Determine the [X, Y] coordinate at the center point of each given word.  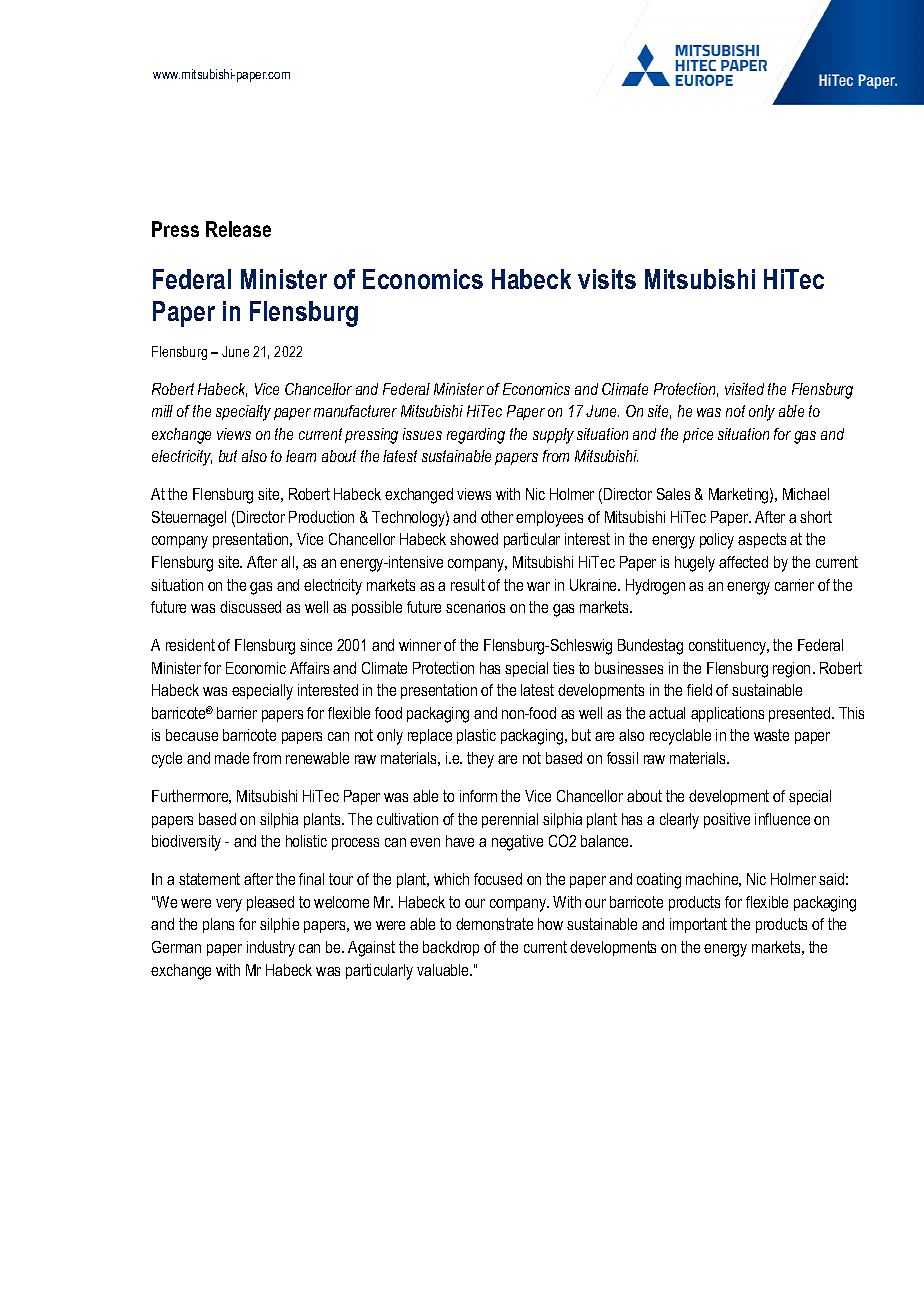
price [698, 435]
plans [218, 925]
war [538, 586]
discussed [250, 607]
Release [238, 229]
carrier [794, 585]
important [698, 925]
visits [607, 279]
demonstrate [494, 924]
